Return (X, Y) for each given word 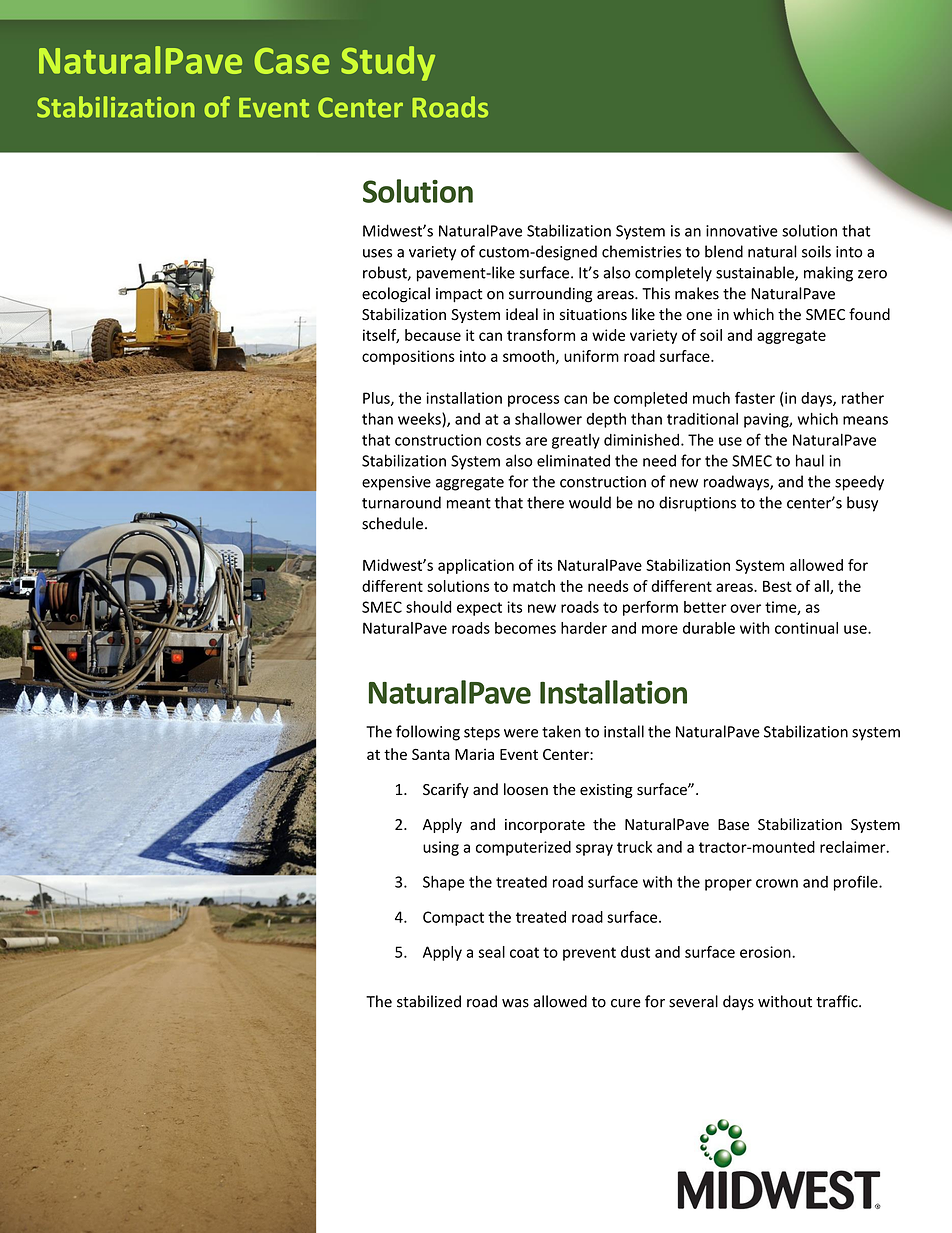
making (828, 274)
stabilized (429, 1001)
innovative (742, 231)
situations (593, 315)
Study (388, 63)
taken (561, 731)
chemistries (641, 251)
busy (862, 504)
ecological (396, 295)
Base (733, 825)
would (590, 502)
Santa (431, 754)
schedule (392, 523)
